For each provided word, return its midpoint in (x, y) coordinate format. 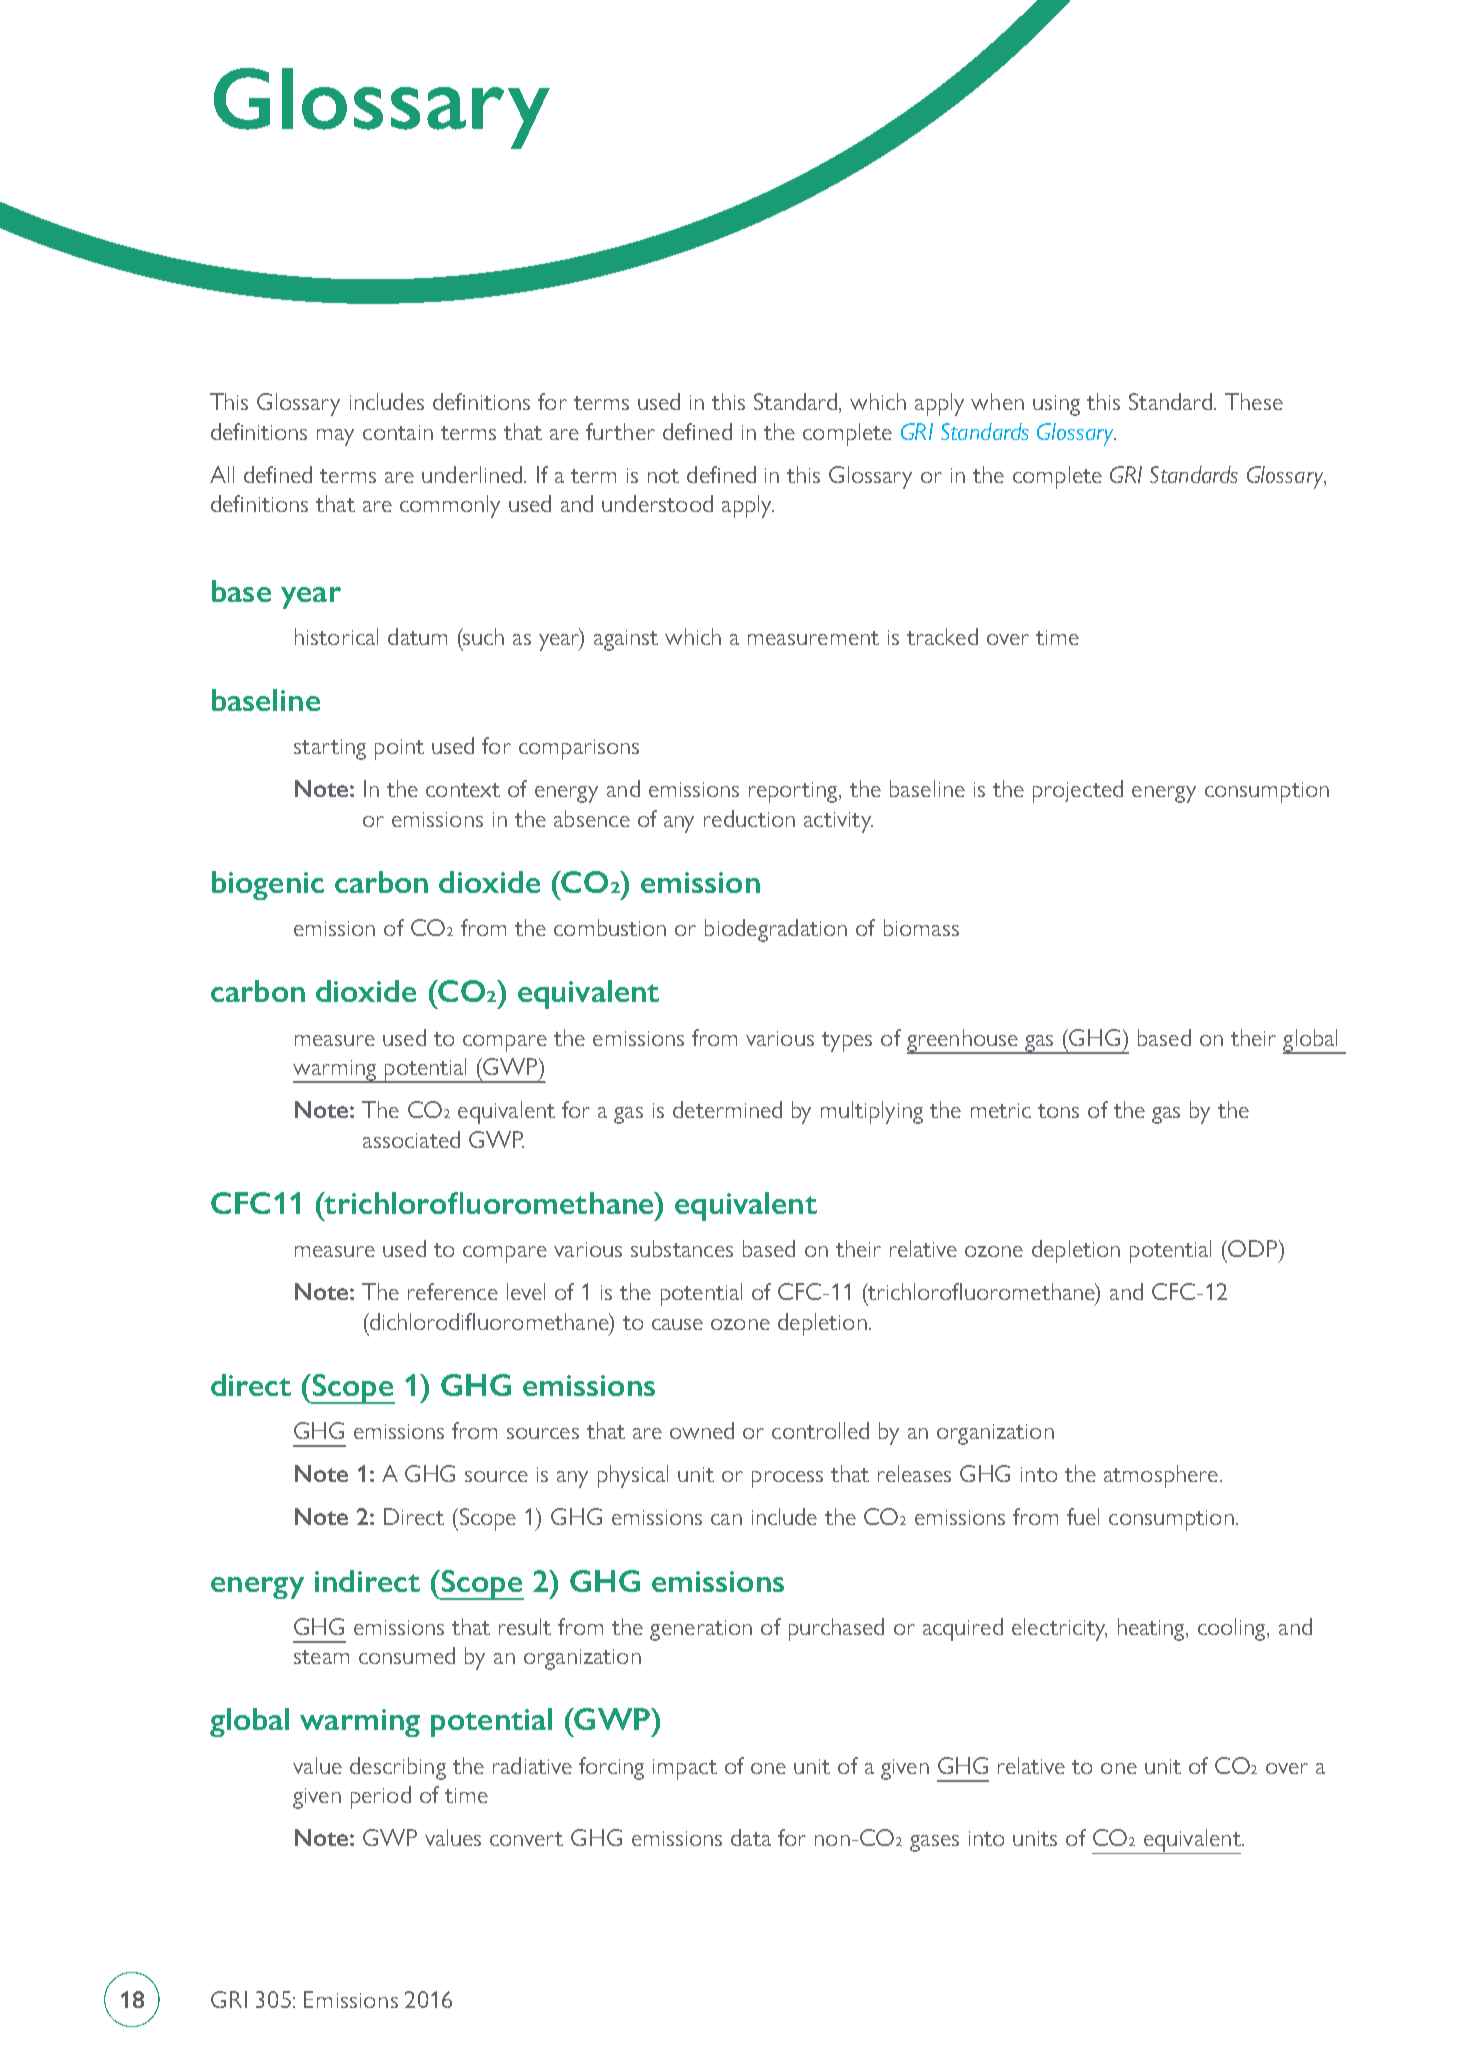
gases (934, 1843)
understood (657, 503)
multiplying (872, 1112)
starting (330, 749)
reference (453, 1291)
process (787, 1479)
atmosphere (1161, 1476)
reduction (749, 818)
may (335, 437)
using (1056, 405)
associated (411, 1139)
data (751, 1837)
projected (1078, 791)
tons (1058, 1111)
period (381, 1797)
